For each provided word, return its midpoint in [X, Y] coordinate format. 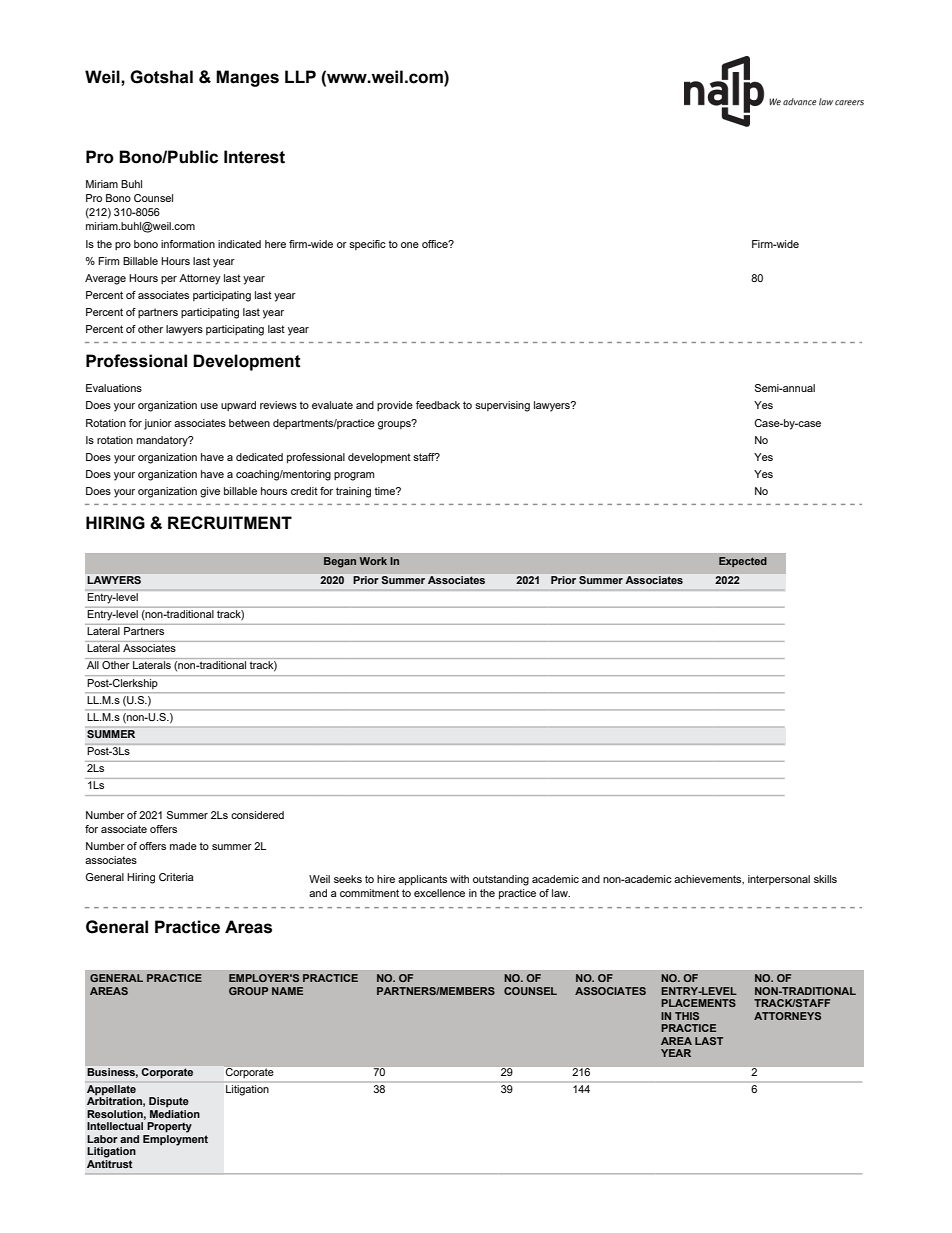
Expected [743, 562]
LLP [300, 76]
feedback [438, 405]
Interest [254, 157]
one [410, 245]
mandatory [163, 441]
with [459, 879]
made [183, 846]
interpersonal [779, 880]
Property [169, 1127]
